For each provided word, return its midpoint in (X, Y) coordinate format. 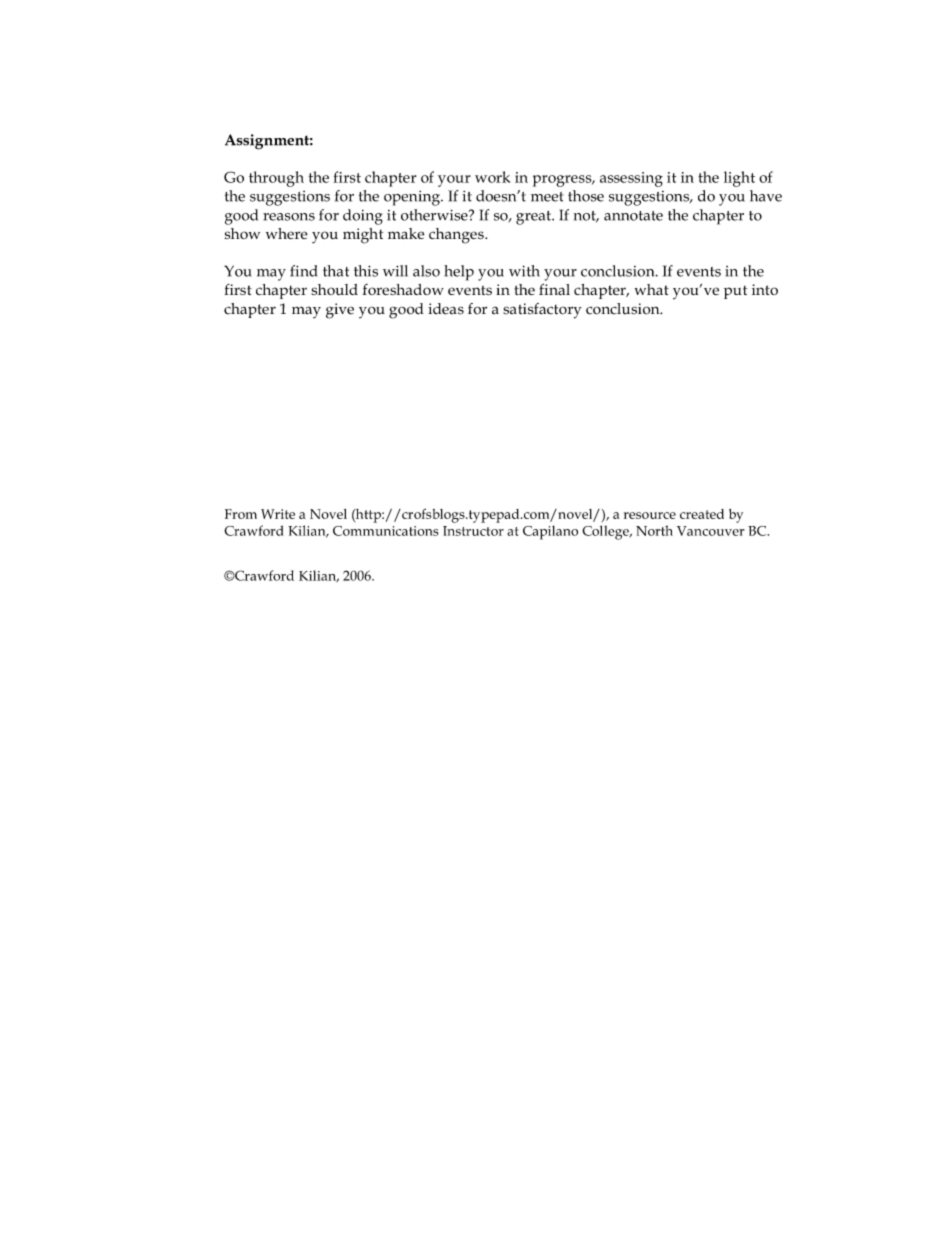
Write (278, 514)
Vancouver (711, 531)
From (241, 514)
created (702, 514)
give (340, 311)
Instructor (473, 531)
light (739, 179)
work (492, 177)
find (303, 271)
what (652, 289)
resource (650, 515)
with (524, 271)
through (276, 179)
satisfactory (542, 311)
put (735, 292)
